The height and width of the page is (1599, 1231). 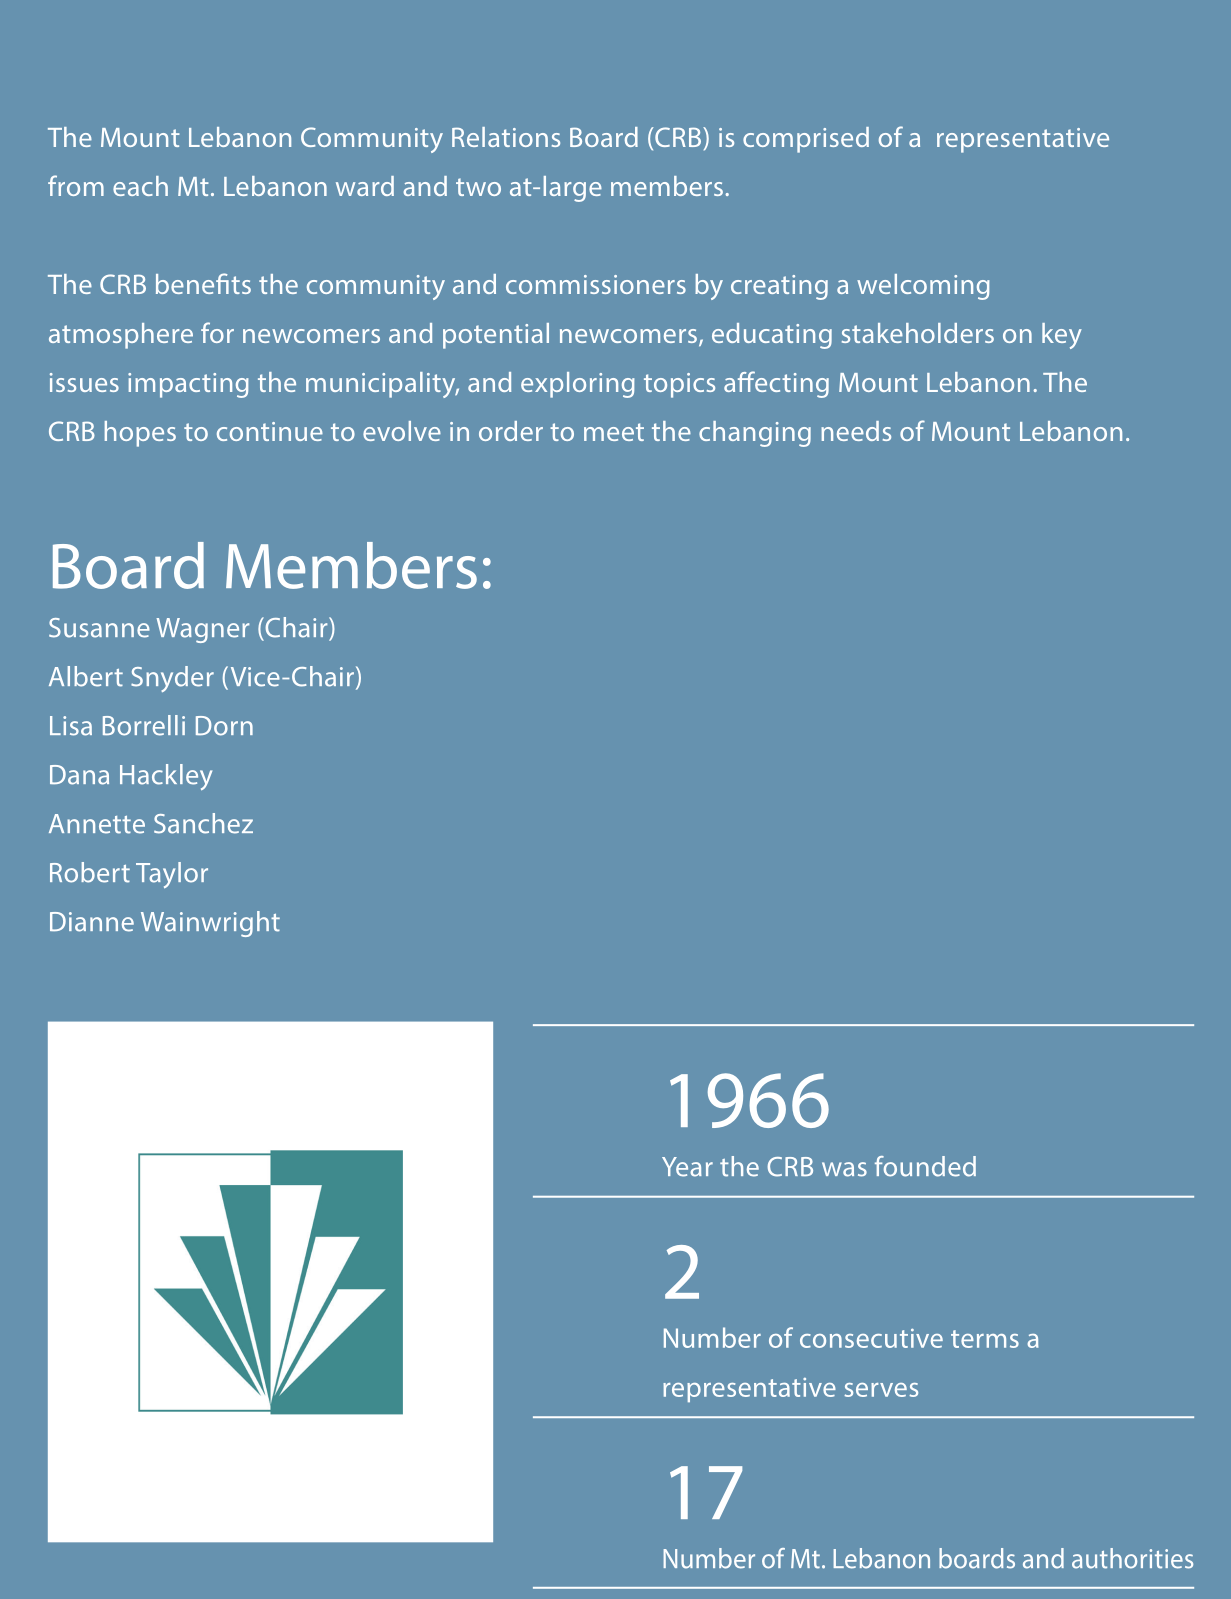 What do you see at coordinates (614, 432) in the page?
I see `meet` at bounding box center [614, 432].
